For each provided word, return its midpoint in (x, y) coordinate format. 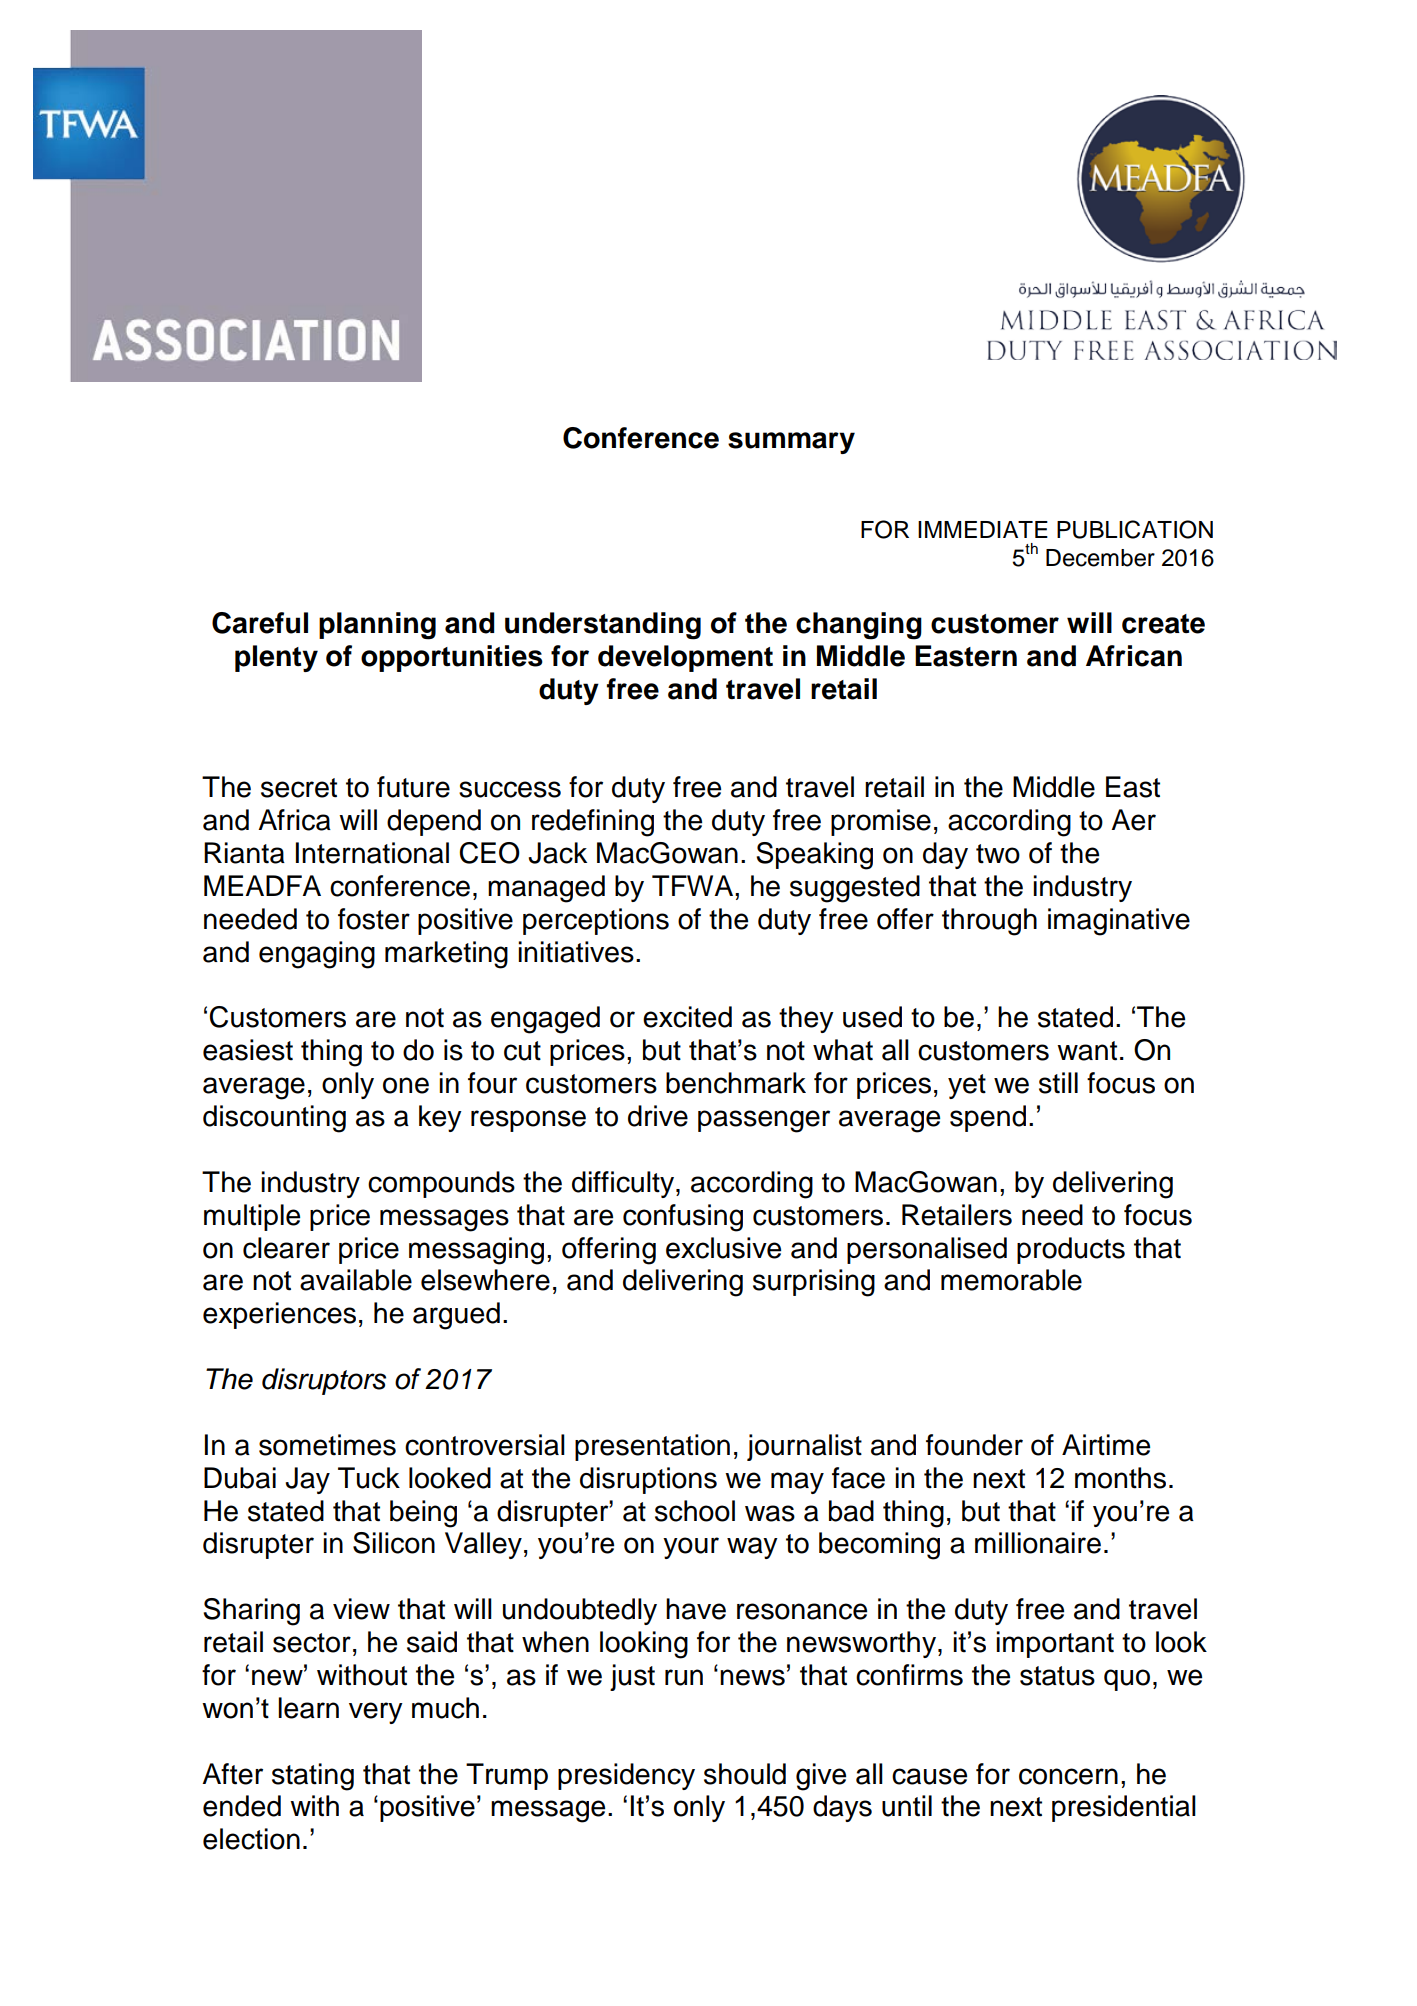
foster (374, 919)
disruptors (324, 1381)
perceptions (596, 921)
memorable (1011, 1280)
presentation (652, 1447)
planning (377, 626)
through (989, 922)
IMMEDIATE (983, 529)
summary (791, 443)
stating (313, 1777)
